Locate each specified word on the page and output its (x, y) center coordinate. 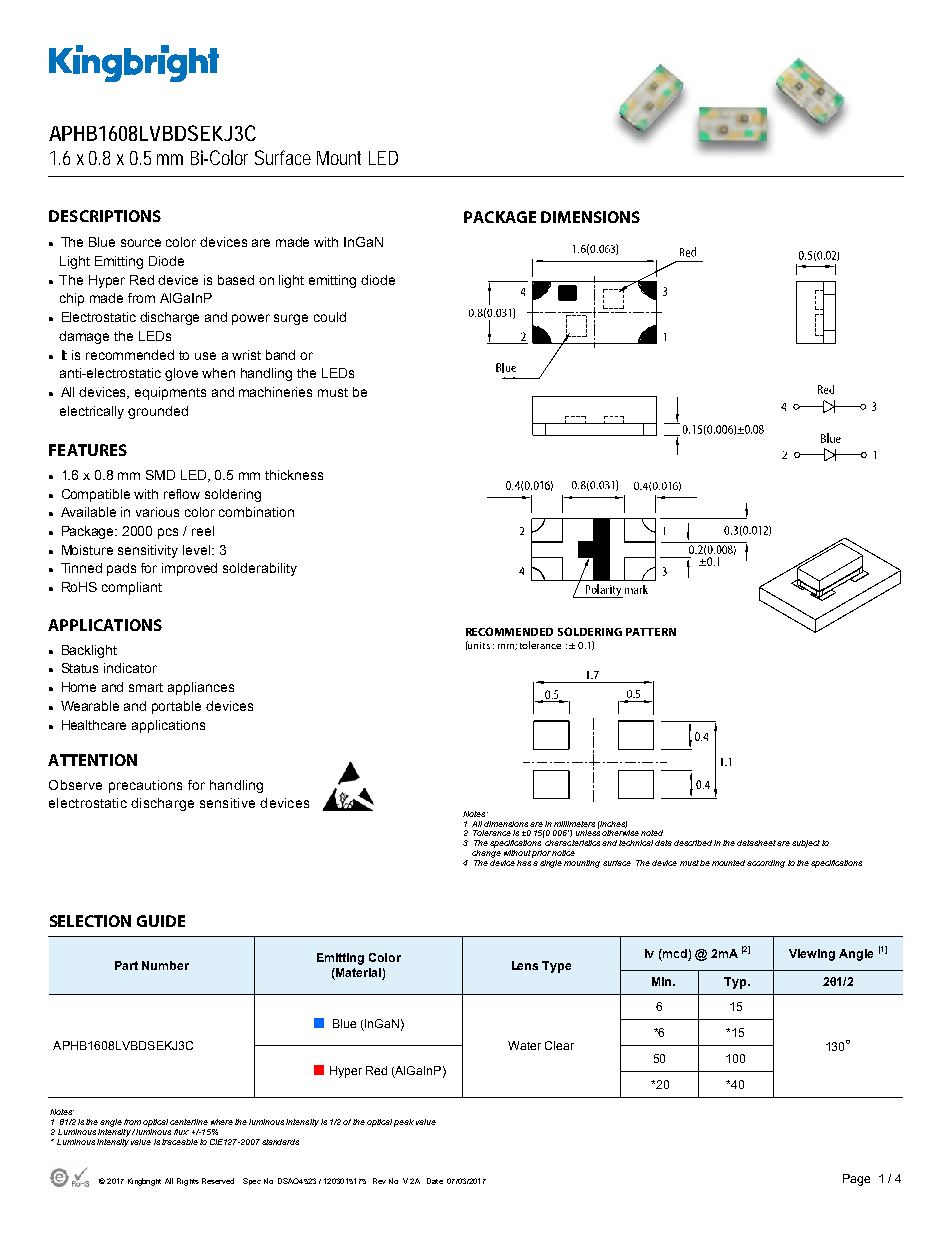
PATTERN (651, 632)
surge (291, 319)
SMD (160, 475)
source (141, 243)
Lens (525, 965)
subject (806, 844)
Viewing (812, 955)
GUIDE (161, 921)
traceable (180, 1142)
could (330, 317)
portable (176, 707)
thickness (294, 475)
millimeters (574, 824)
